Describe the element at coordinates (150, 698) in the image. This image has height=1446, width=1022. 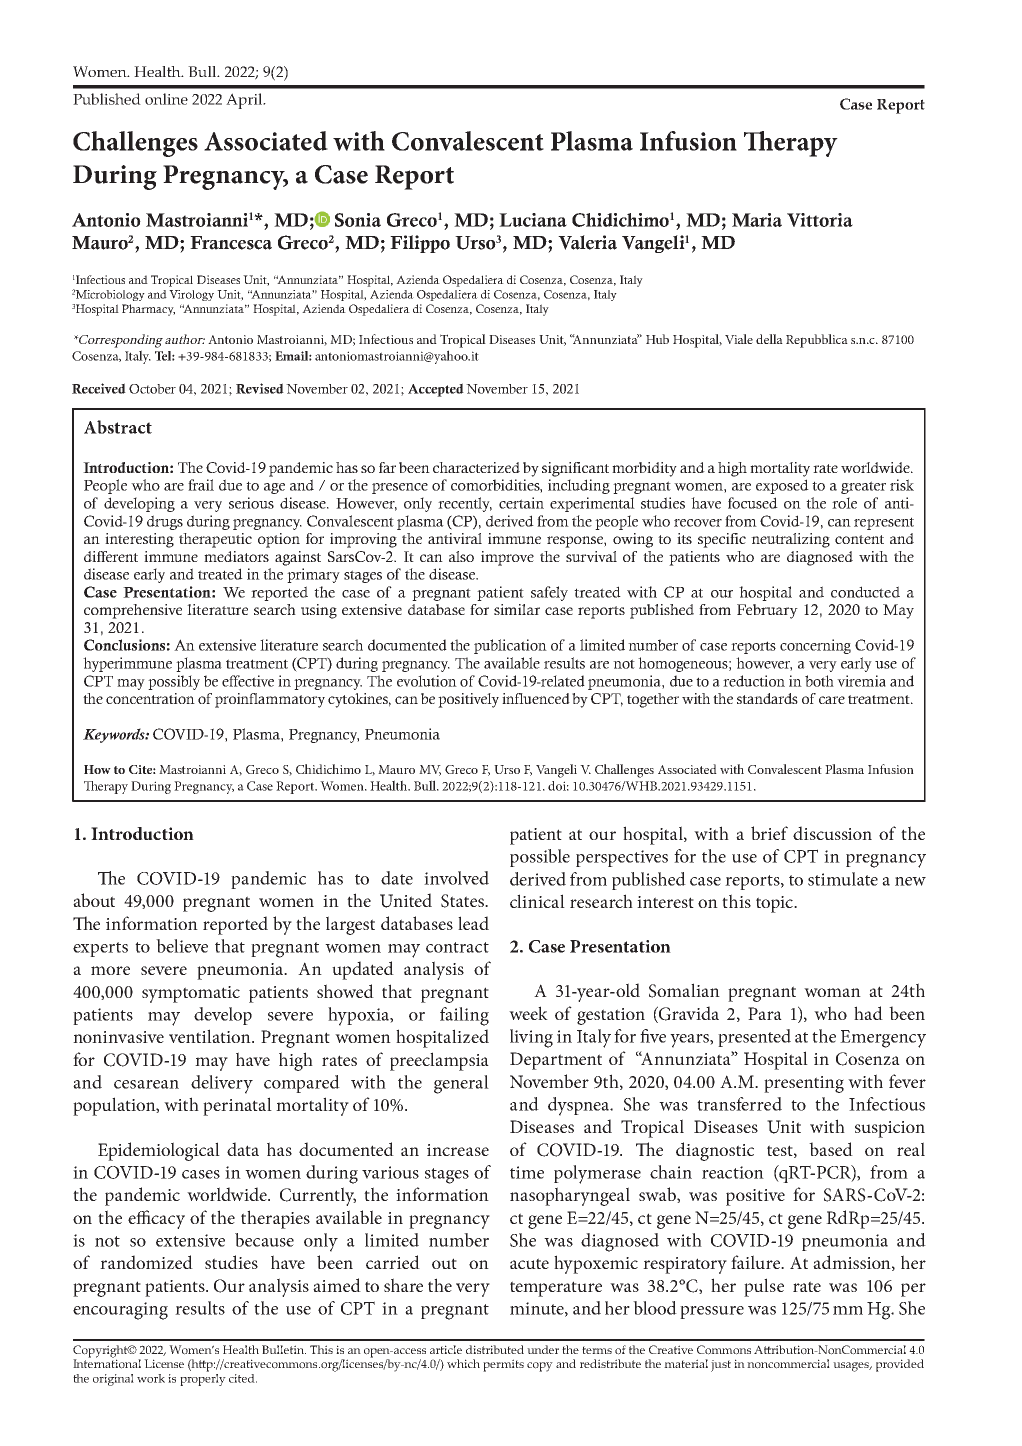
I see `concentration` at that location.
